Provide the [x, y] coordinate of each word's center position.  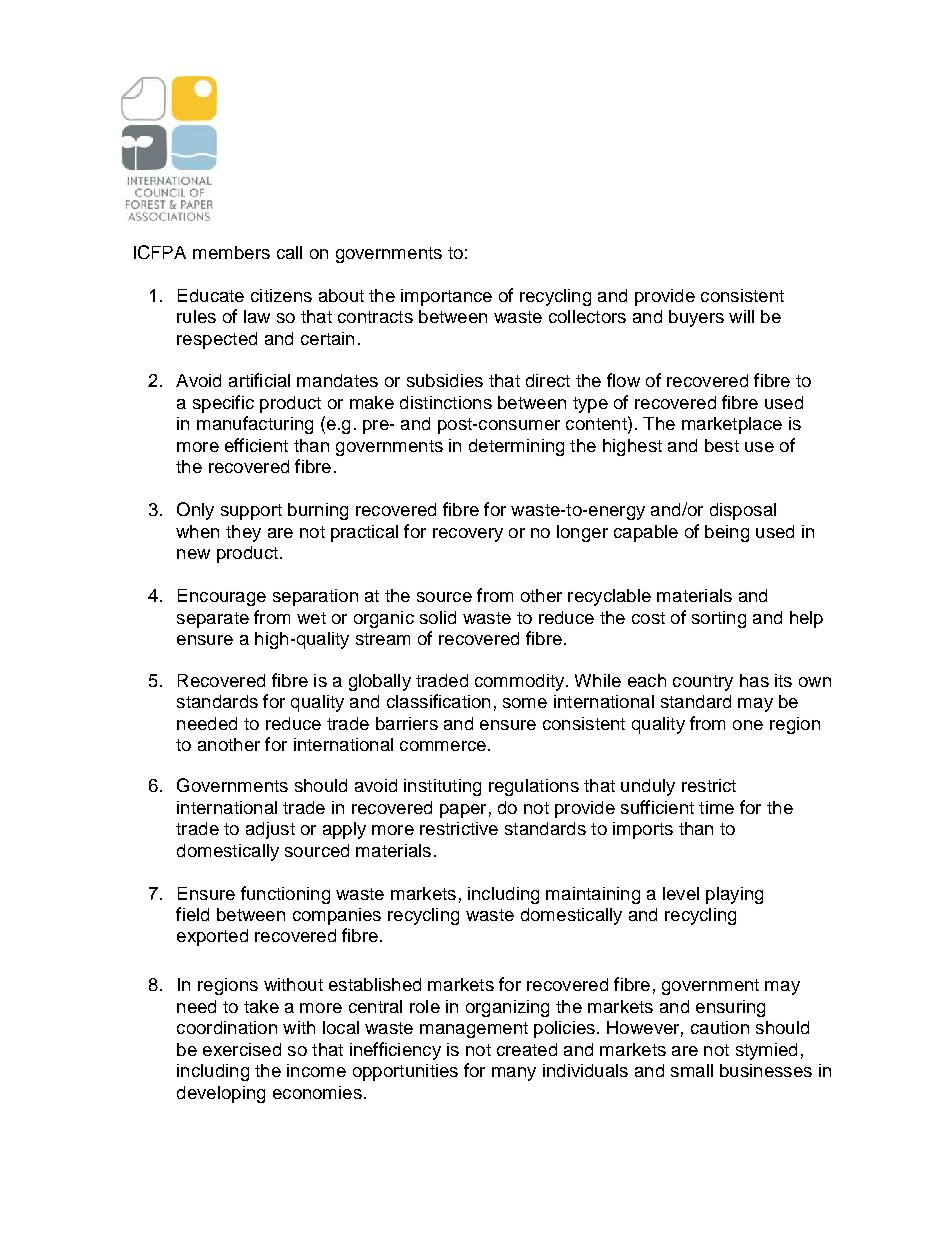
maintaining [593, 895]
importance [446, 297]
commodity [521, 682]
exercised [242, 1049]
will [741, 316]
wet [311, 618]
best [722, 445]
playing [734, 895]
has [754, 680]
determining [516, 447]
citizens [281, 295]
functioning [285, 895]
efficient [256, 445]
